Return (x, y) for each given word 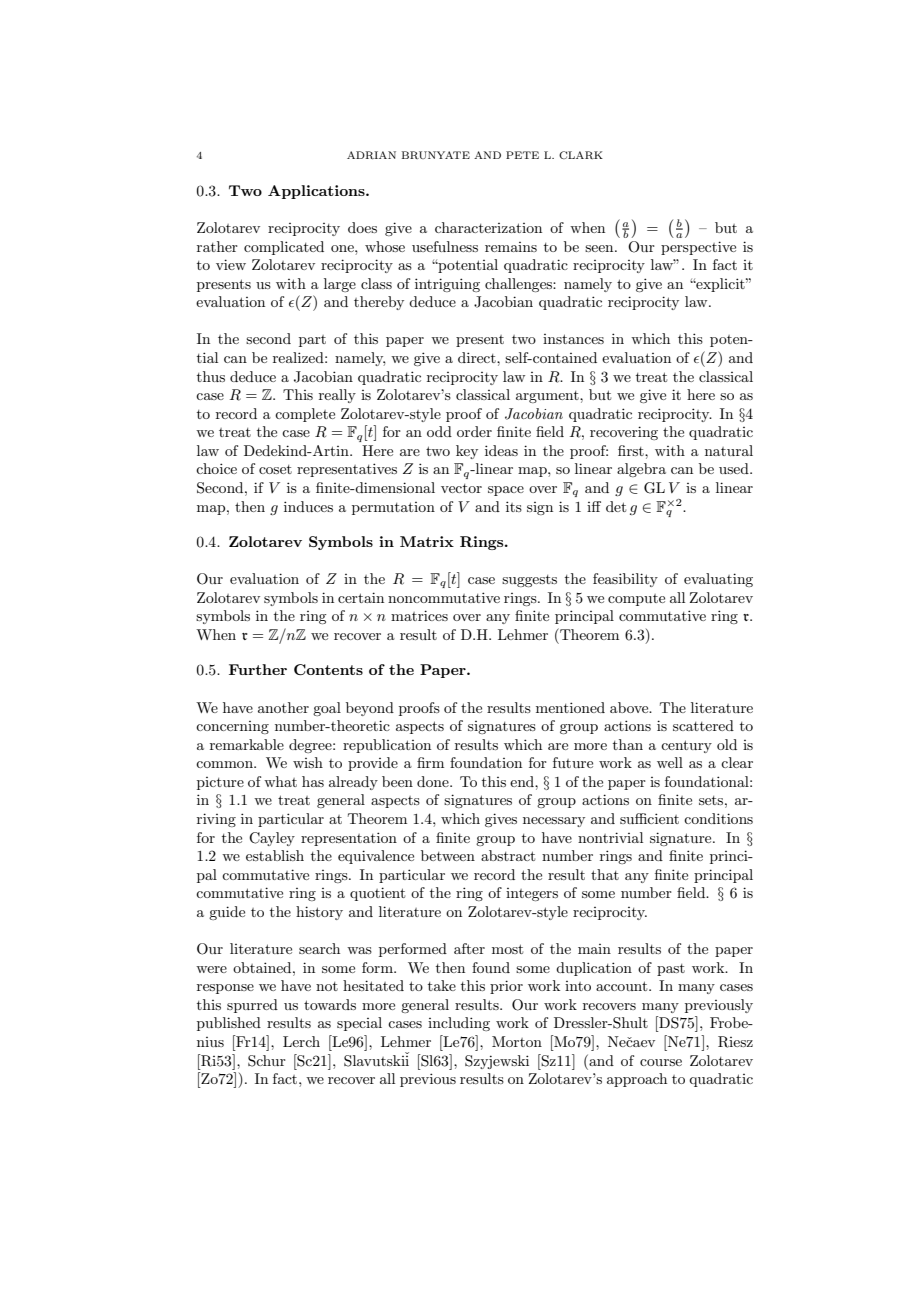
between (448, 855)
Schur (267, 1061)
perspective (698, 248)
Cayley (272, 839)
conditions (718, 818)
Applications (317, 192)
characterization (488, 227)
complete (305, 415)
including (459, 1024)
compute (636, 600)
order (474, 431)
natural (729, 450)
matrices (419, 615)
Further (258, 669)
